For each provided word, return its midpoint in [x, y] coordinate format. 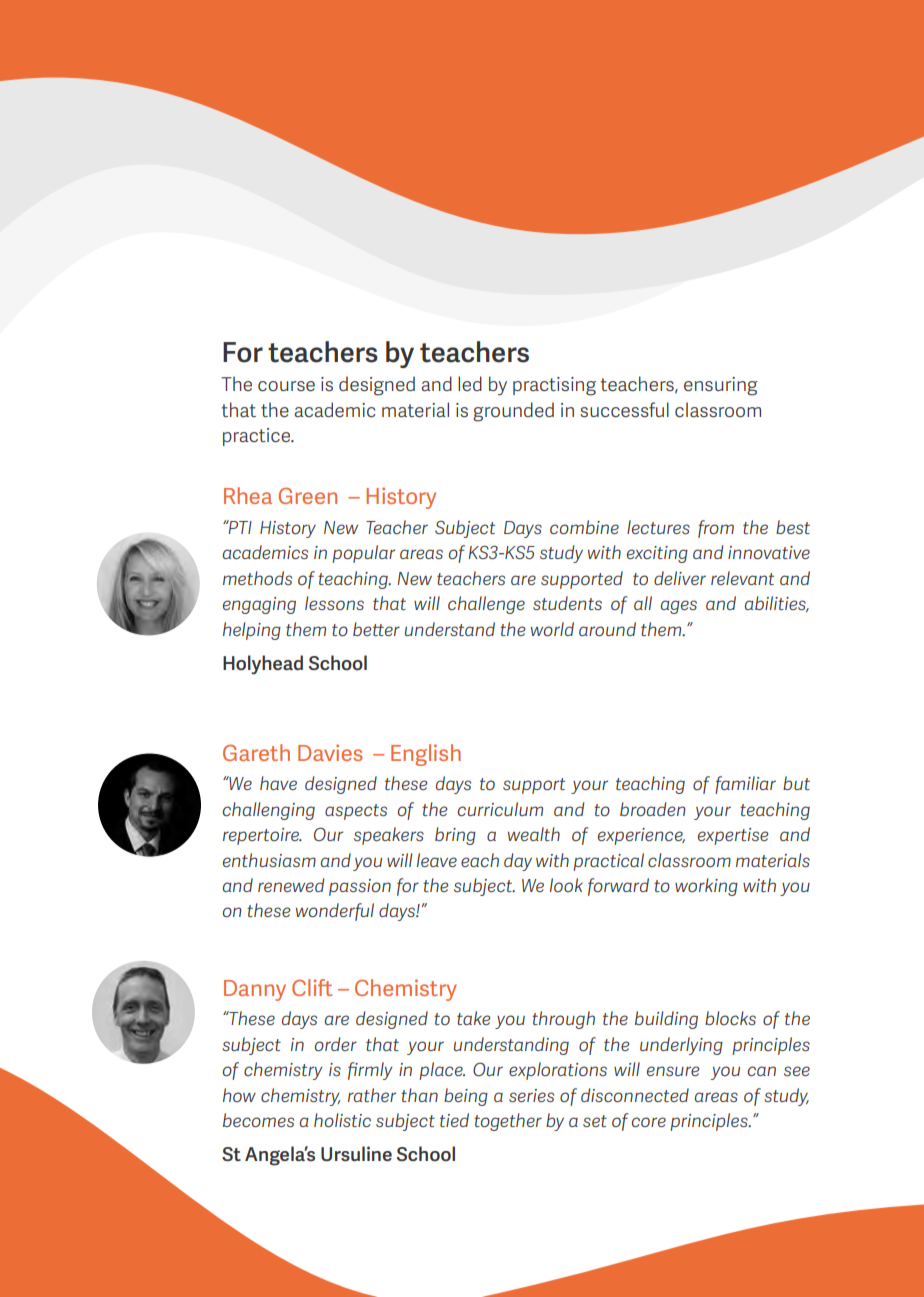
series [531, 1095]
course [286, 386]
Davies [330, 752]
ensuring [721, 386]
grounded [513, 412]
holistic [342, 1120]
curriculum [500, 809]
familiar [745, 785]
